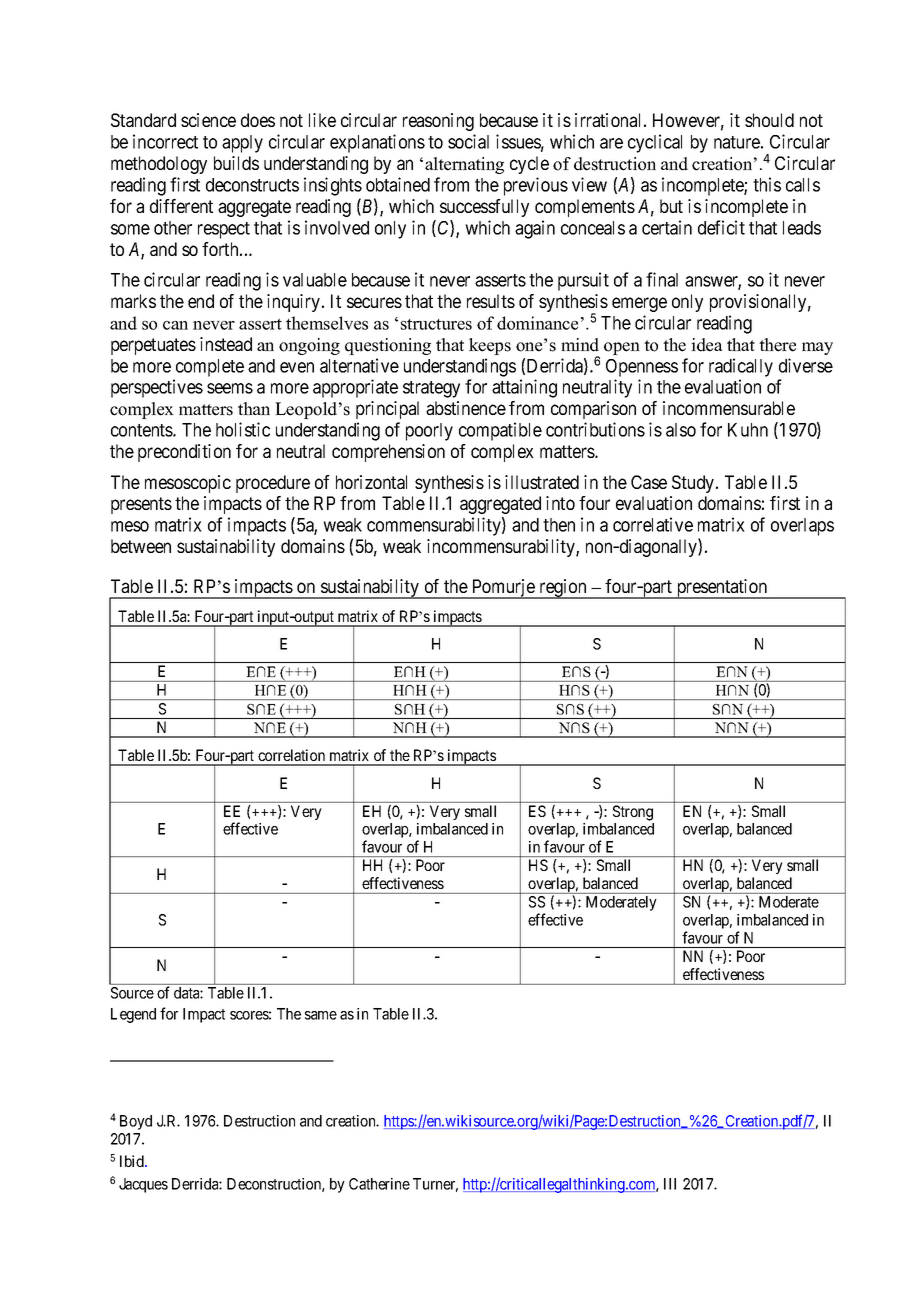 The height and width of the screenshot is (1308, 924). What do you see at coordinates (133, 1015) in the screenshot?
I see `Legend` at bounding box center [133, 1015].
